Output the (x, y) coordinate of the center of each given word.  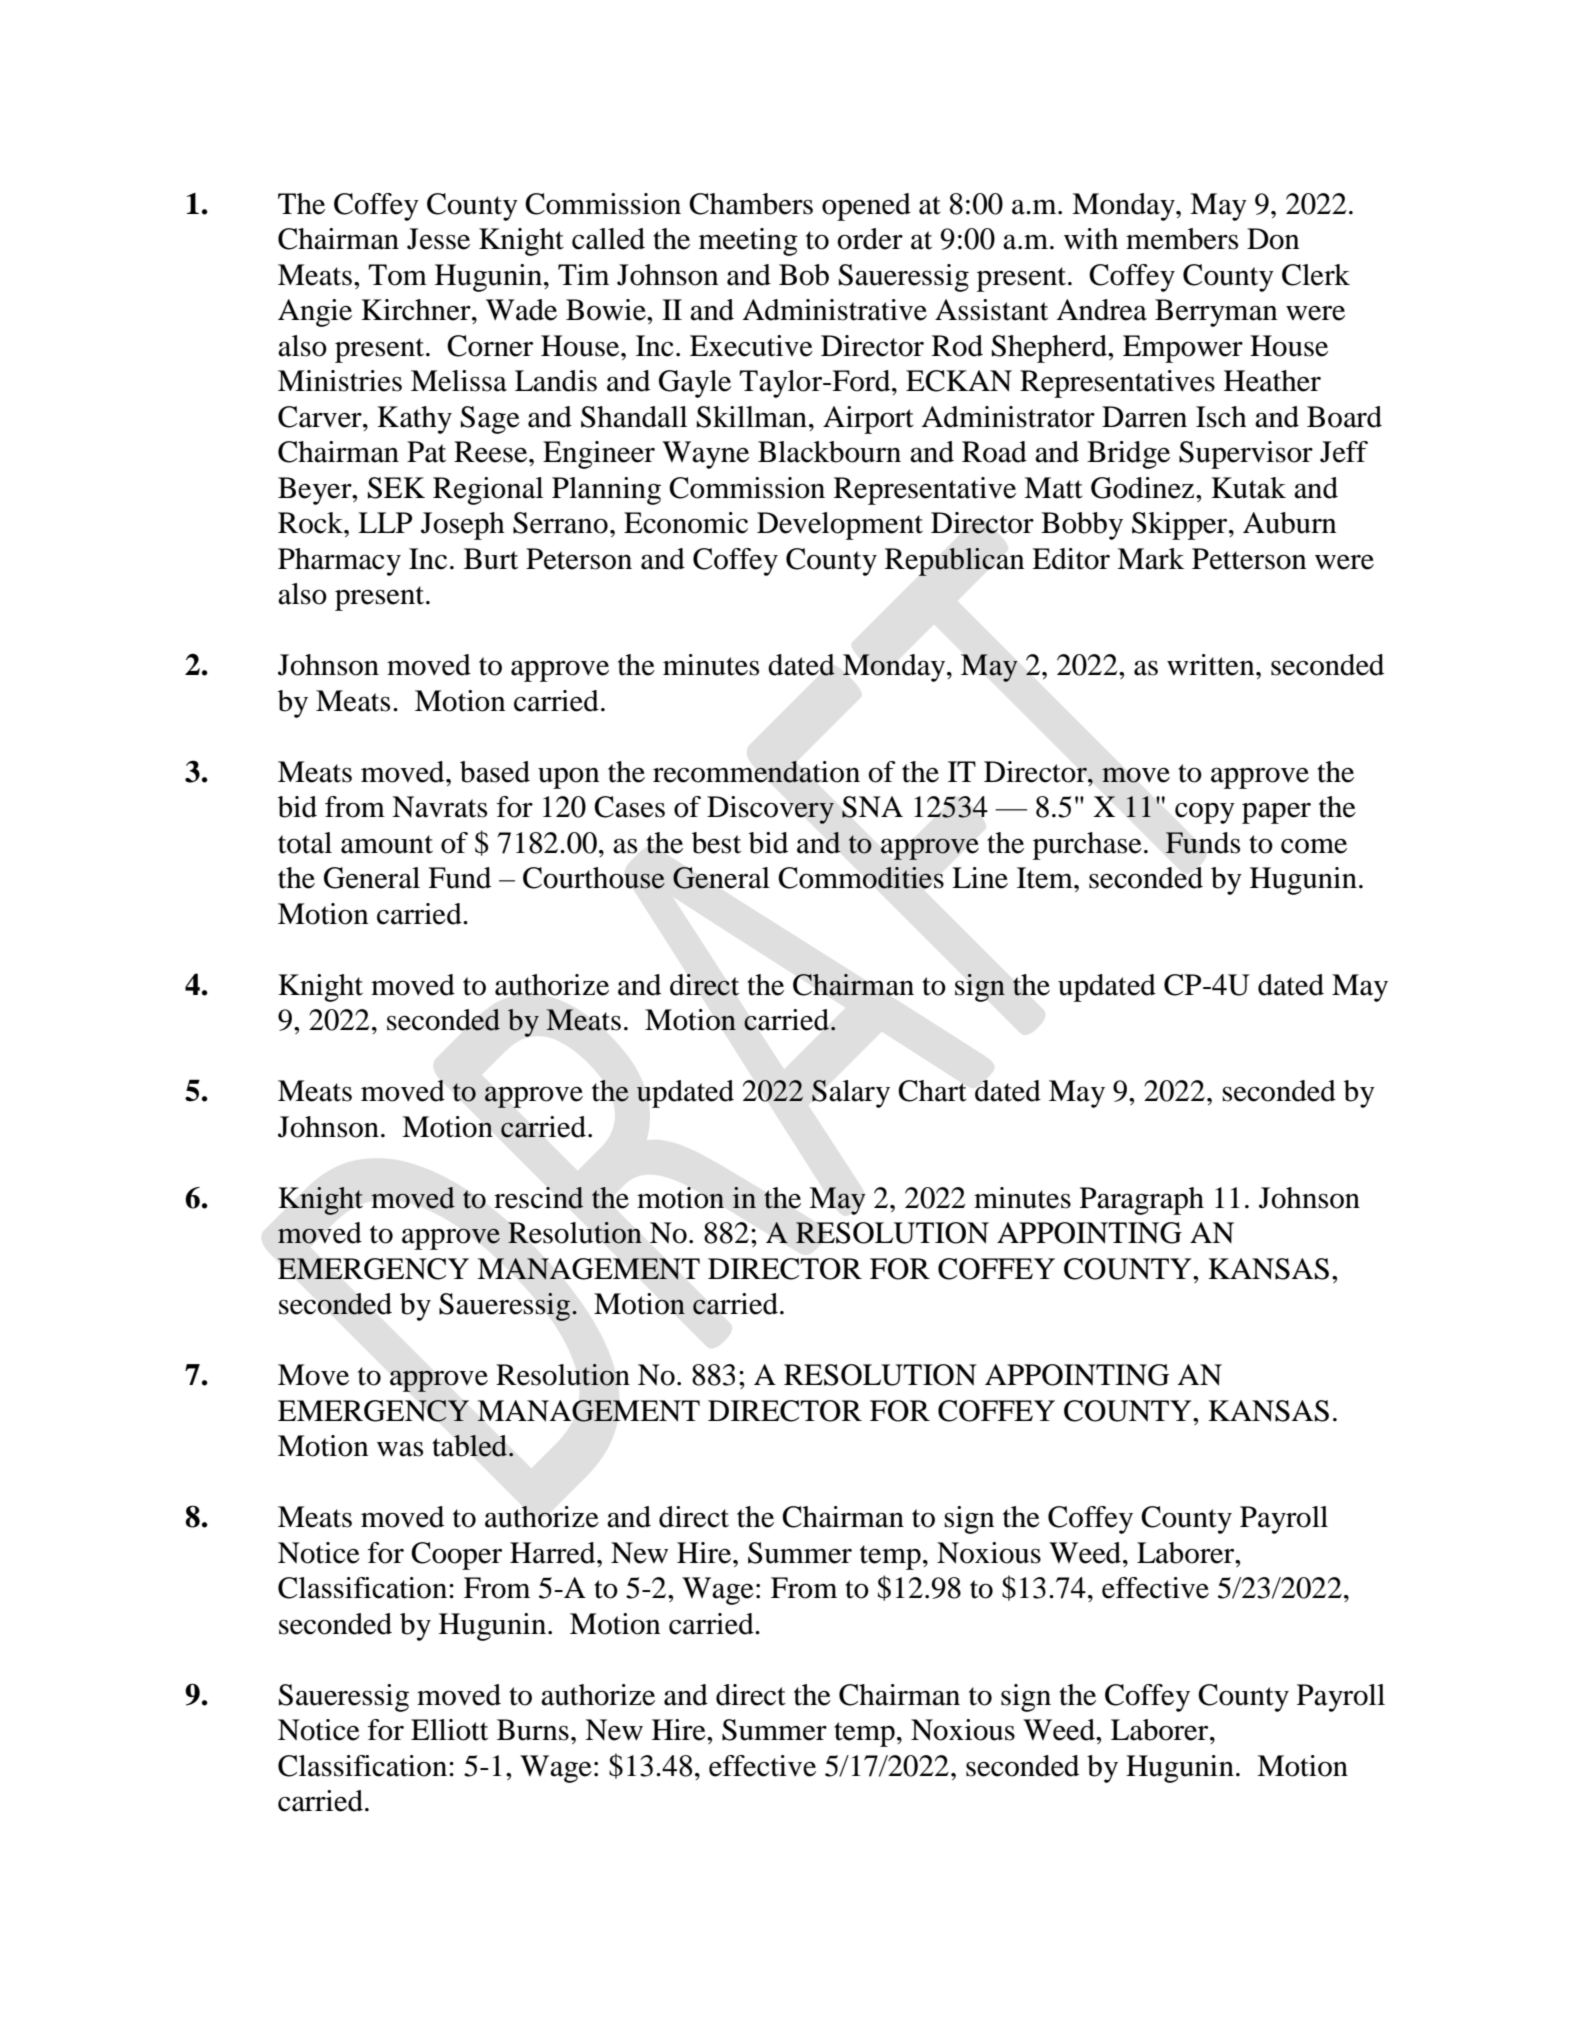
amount (387, 844)
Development (840, 526)
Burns (533, 1730)
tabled (471, 1446)
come (1314, 846)
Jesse (438, 239)
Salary (851, 1094)
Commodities (861, 878)
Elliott (449, 1730)
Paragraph (1142, 1201)
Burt (491, 559)
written (1212, 665)
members (1182, 239)
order (870, 239)
